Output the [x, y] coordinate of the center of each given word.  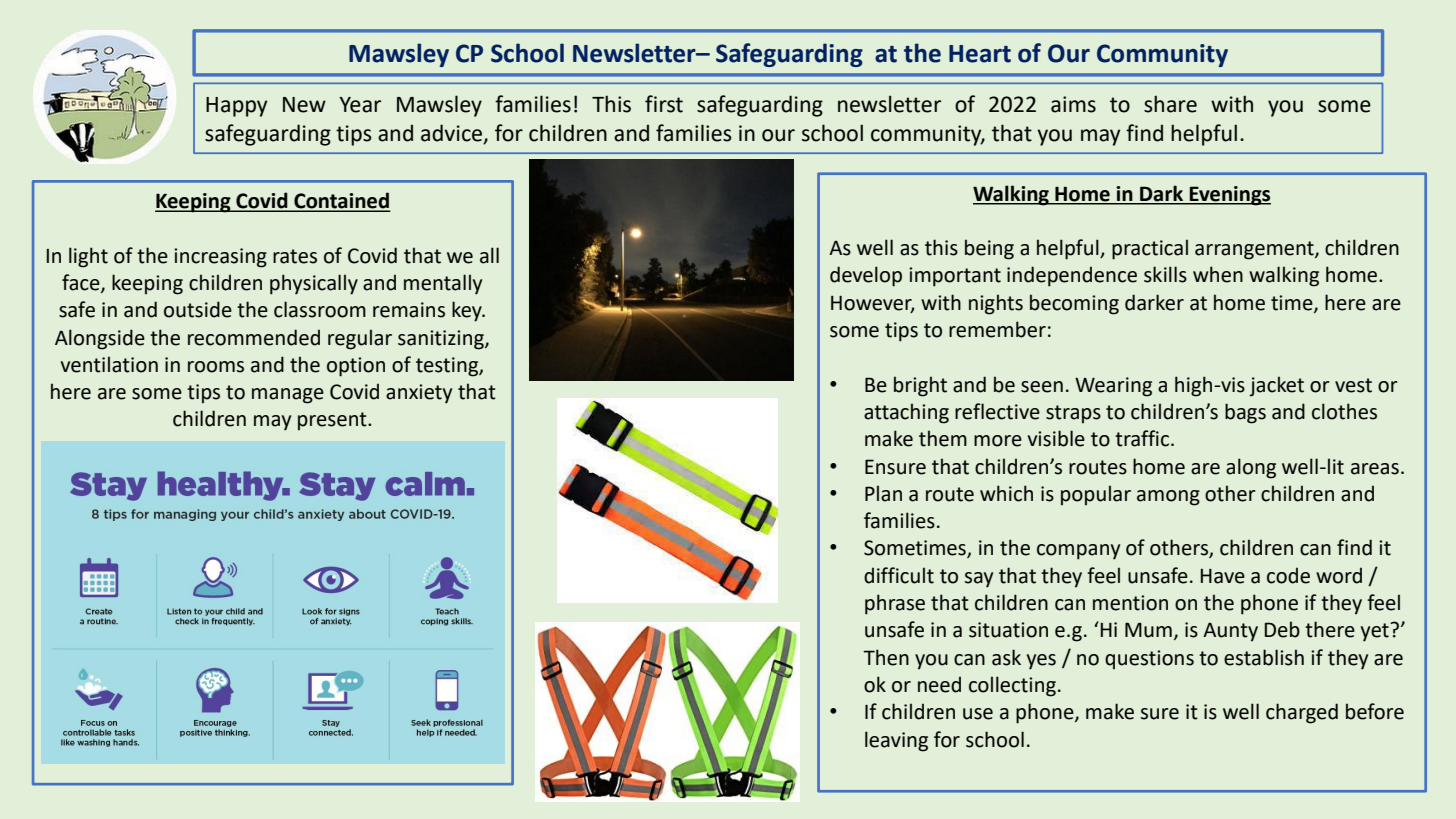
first [664, 104]
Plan [883, 493]
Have [1223, 576]
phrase [895, 604]
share [1170, 104]
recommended [254, 337]
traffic [1143, 438]
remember [997, 329]
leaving [896, 741]
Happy [236, 107]
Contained [341, 201]
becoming [1074, 304]
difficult [899, 575]
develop [866, 276]
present [333, 421]
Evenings [1229, 196]
